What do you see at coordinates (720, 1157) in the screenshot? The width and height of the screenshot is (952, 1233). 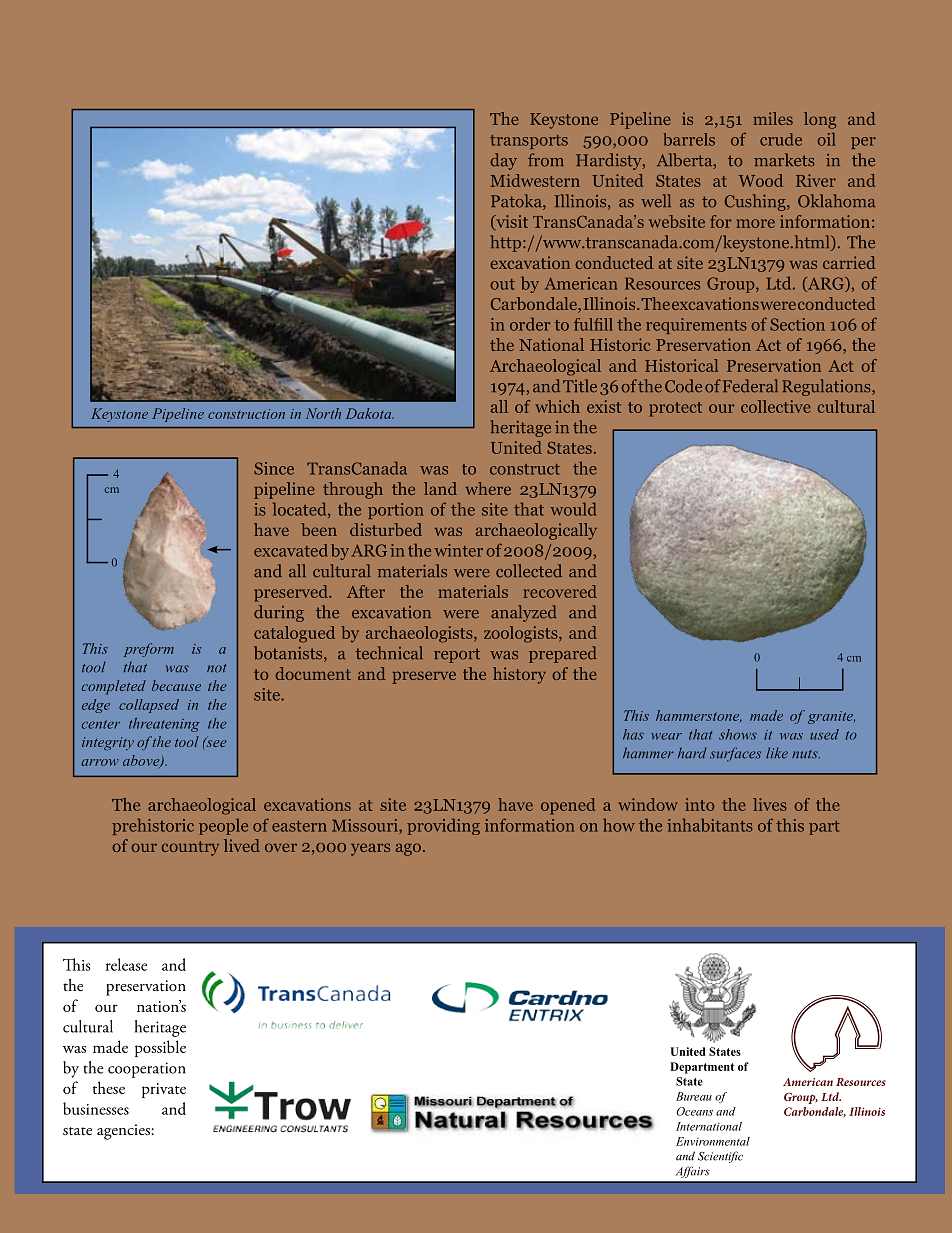 I see `Scientific` at bounding box center [720, 1157].
